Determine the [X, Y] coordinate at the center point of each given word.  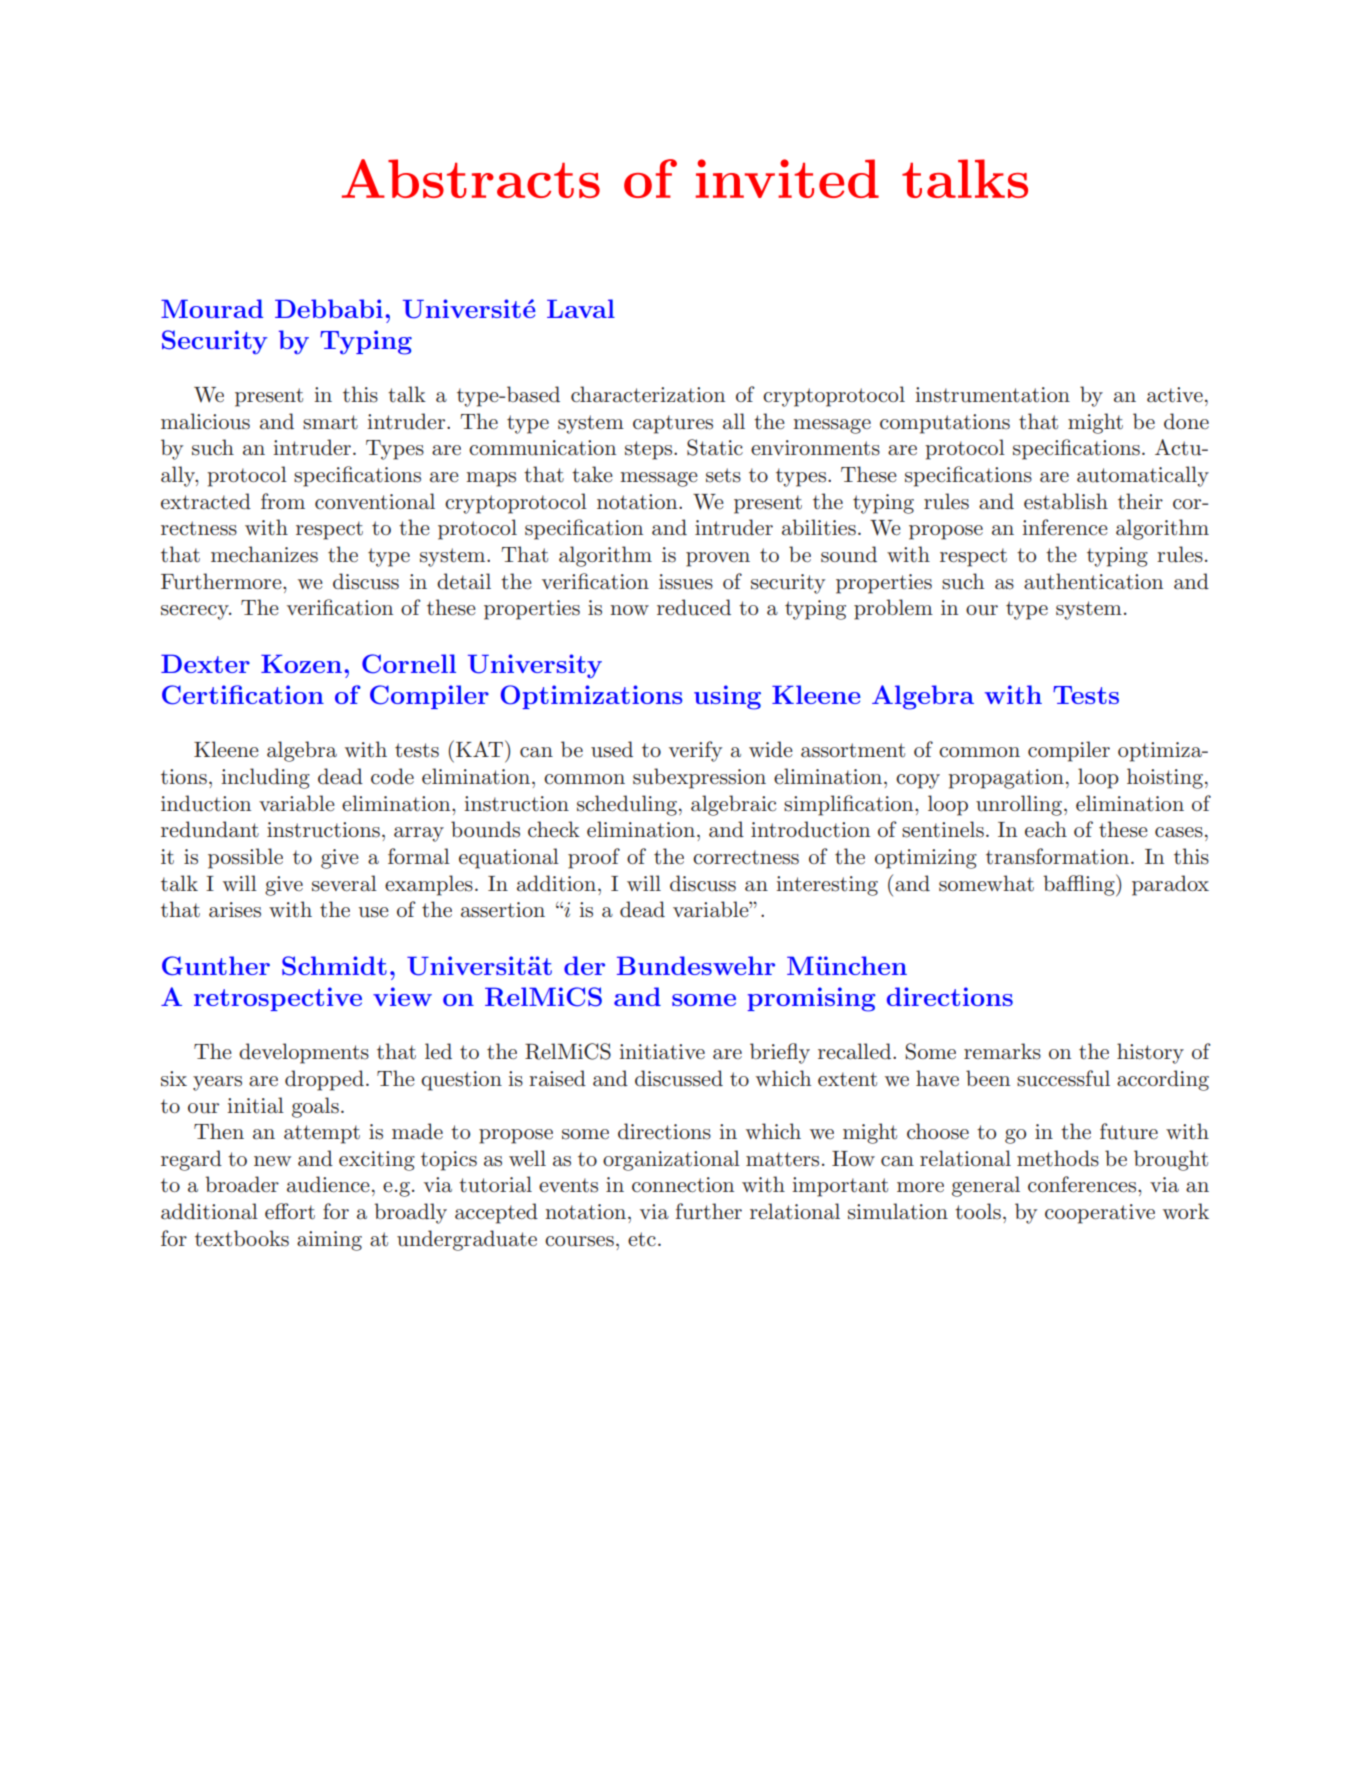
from [283, 501]
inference [1065, 527]
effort [290, 1211]
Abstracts [471, 178]
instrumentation [992, 395]
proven [718, 559]
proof [594, 858]
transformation [1059, 856]
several [344, 883]
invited [787, 178]
